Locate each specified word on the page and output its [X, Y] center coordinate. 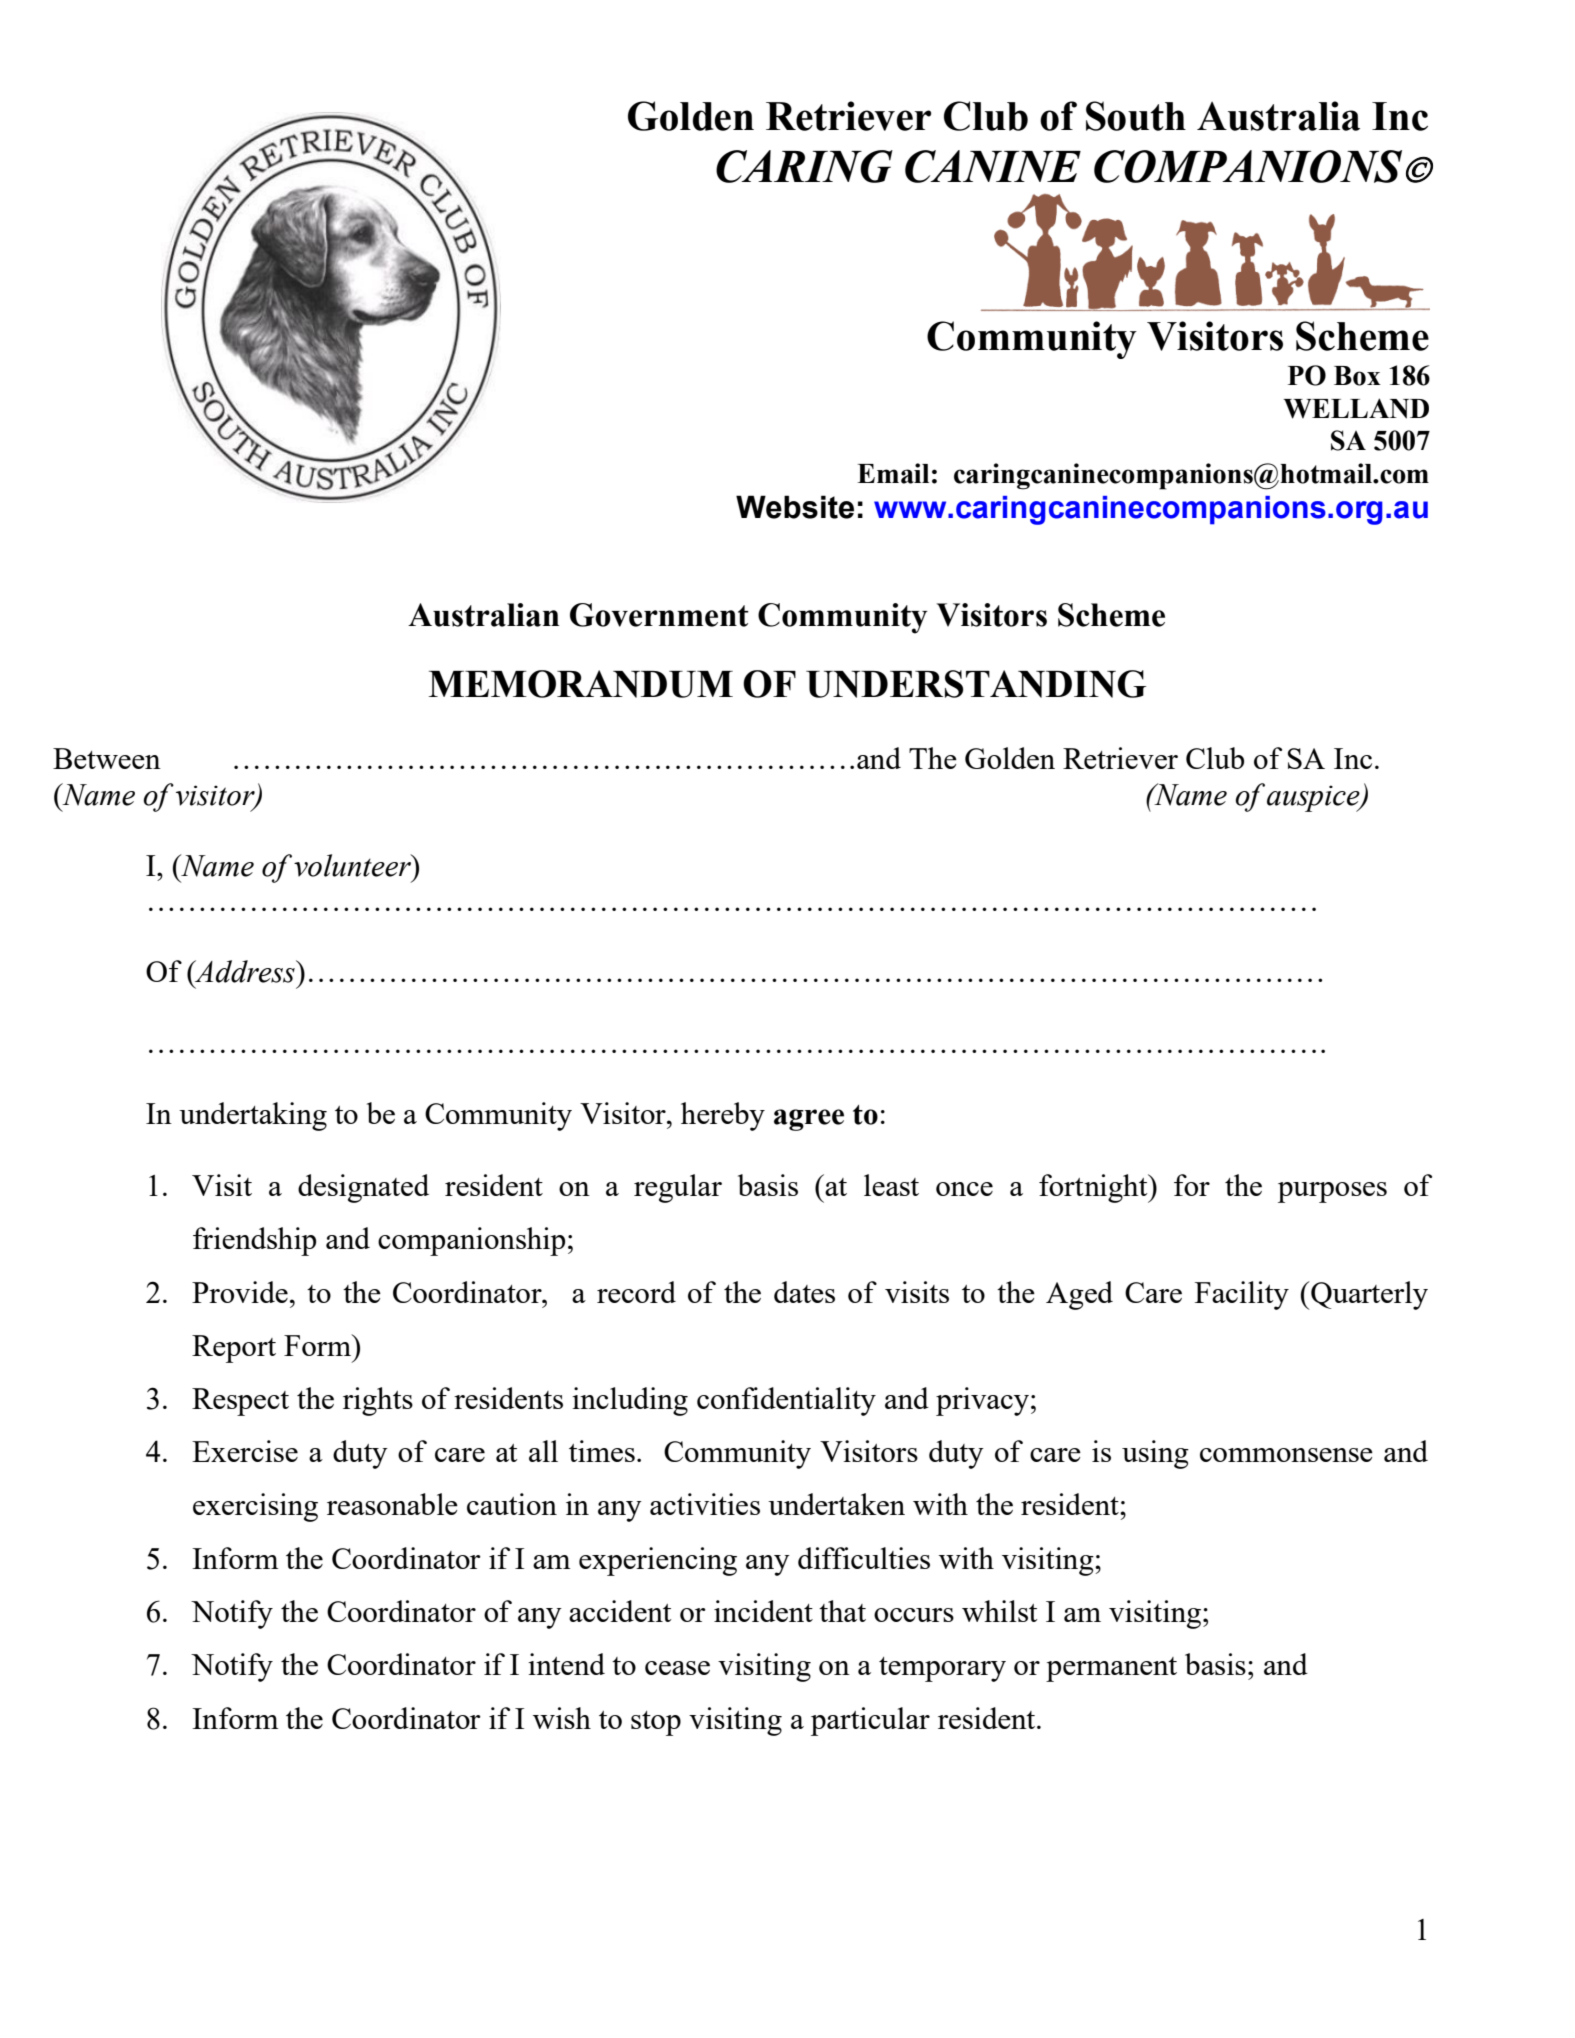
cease [677, 1668]
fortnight [1094, 1188]
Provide [240, 1292]
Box [1357, 376]
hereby [723, 1116]
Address [245, 971]
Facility [1242, 1295]
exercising [255, 1507]
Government [659, 615]
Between [107, 758]
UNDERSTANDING [976, 684]
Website [795, 507]
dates [804, 1292]
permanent [1111, 1669]
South [1136, 116]
